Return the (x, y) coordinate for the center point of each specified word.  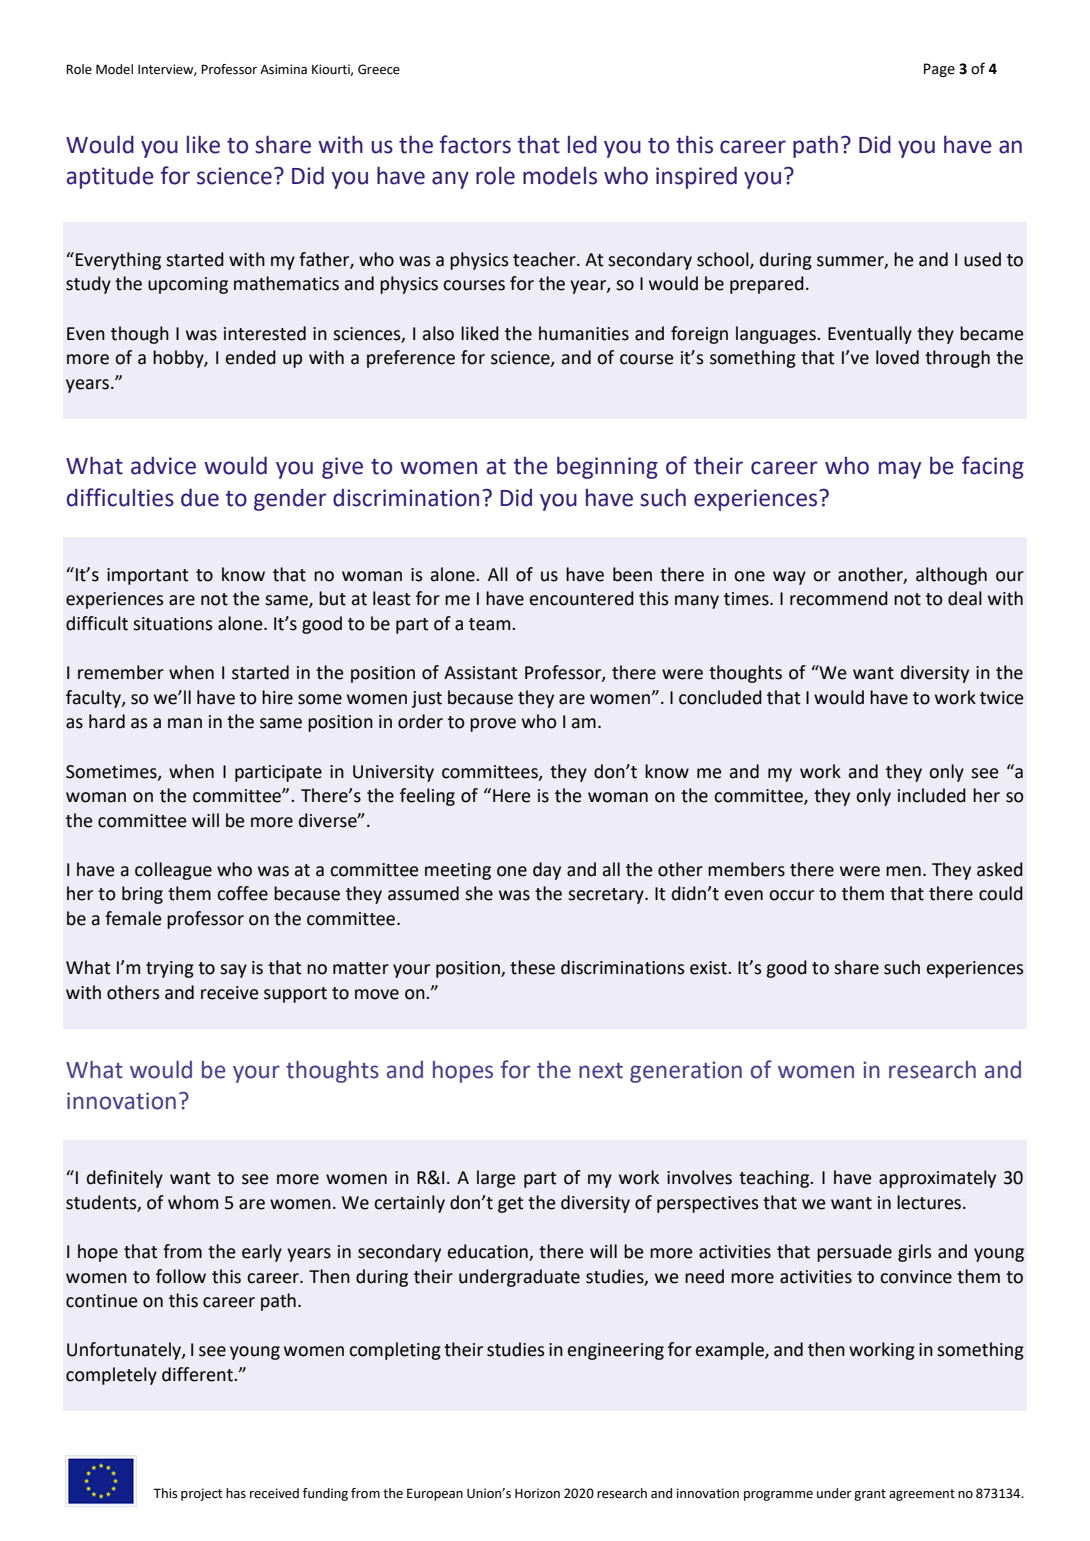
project (202, 1494)
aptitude (110, 177)
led (582, 145)
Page (939, 70)
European (435, 1494)
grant (870, 1495)
